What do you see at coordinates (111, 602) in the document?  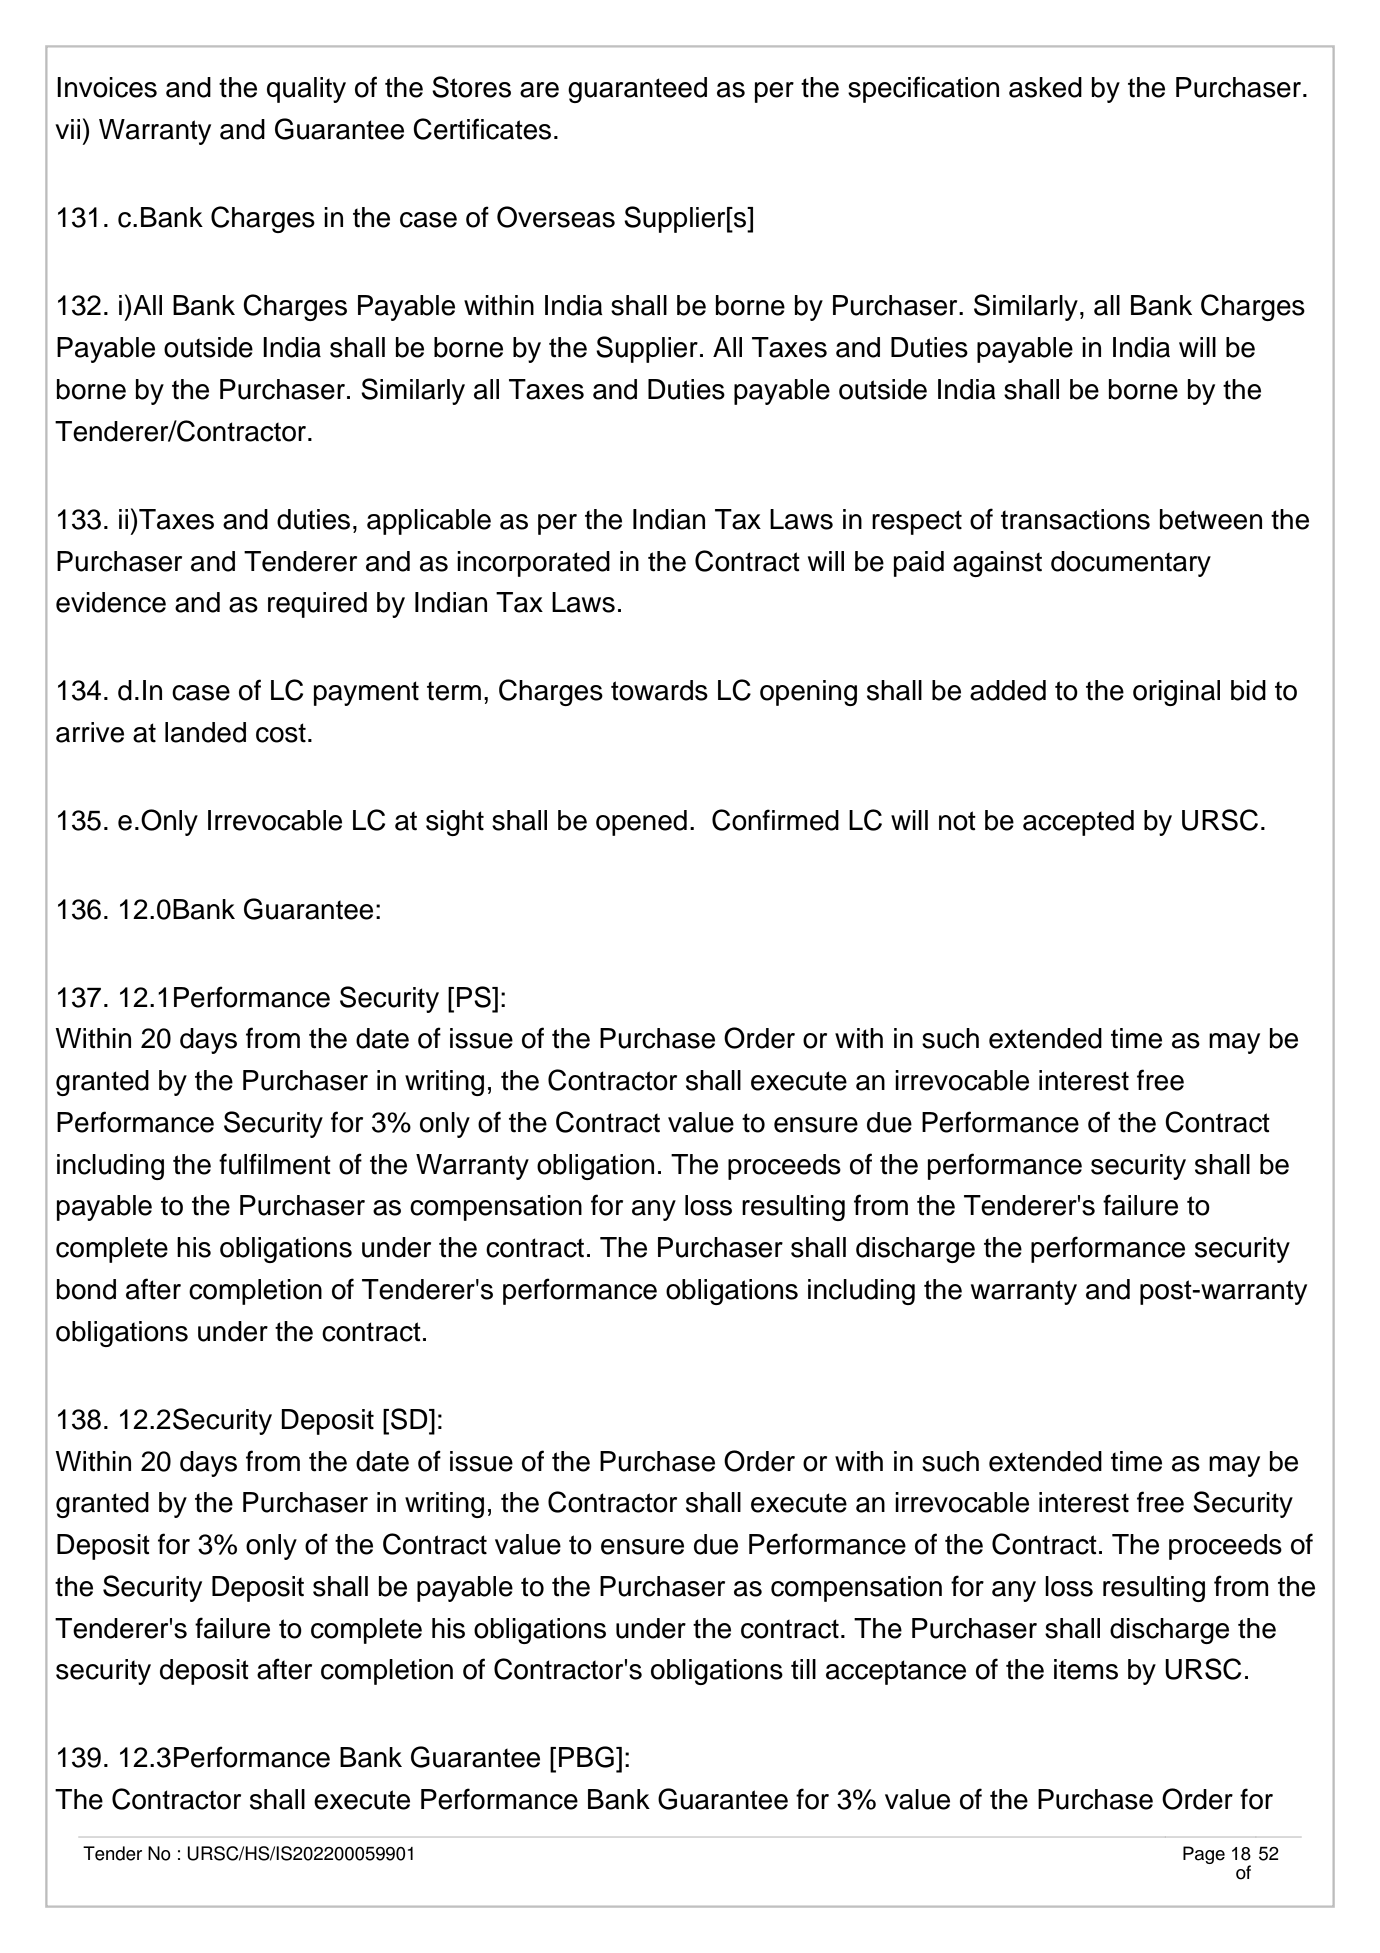 I see `evidence` at bounding box center [111, 602].
